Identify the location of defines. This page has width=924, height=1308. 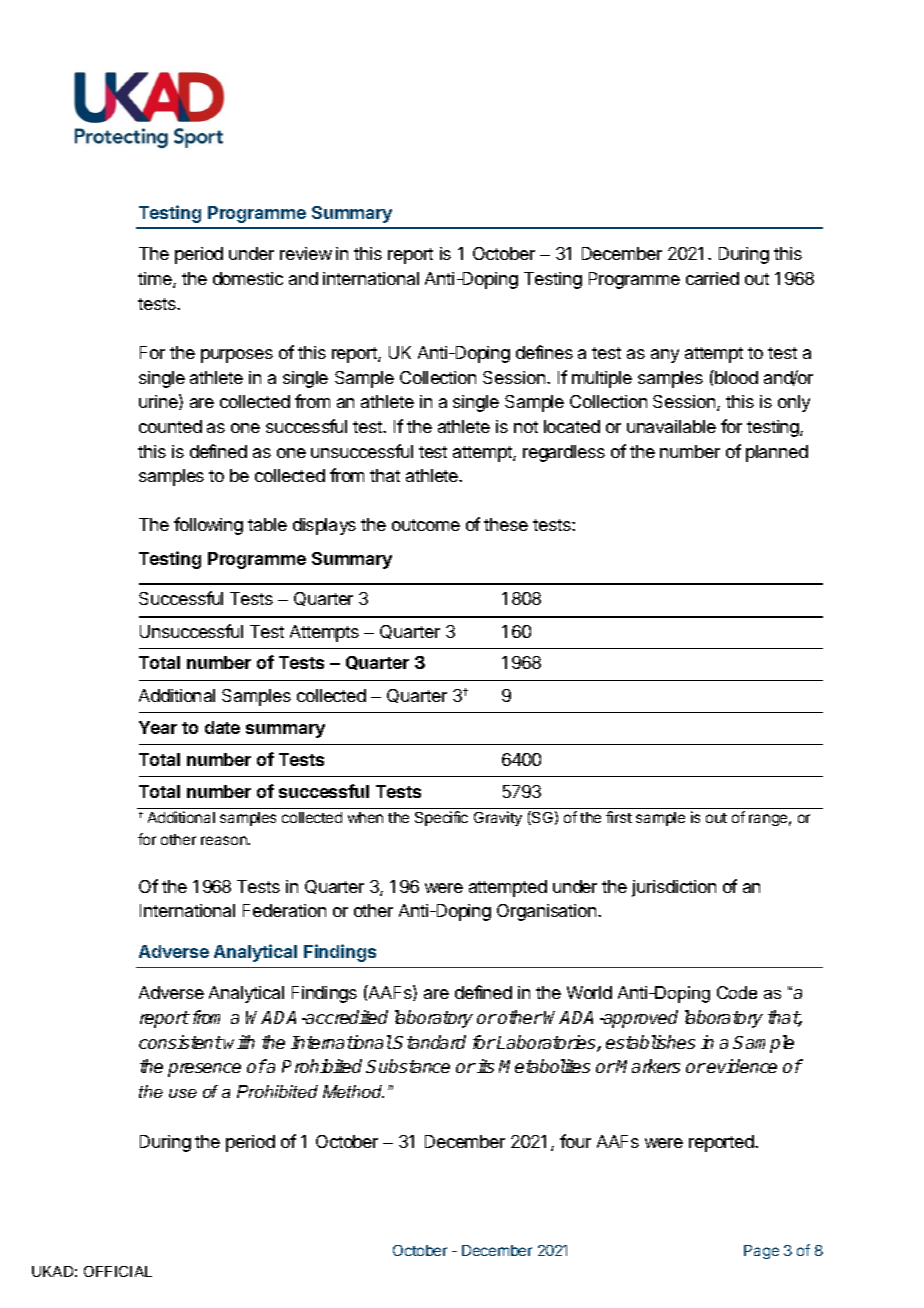
(544, 352).
